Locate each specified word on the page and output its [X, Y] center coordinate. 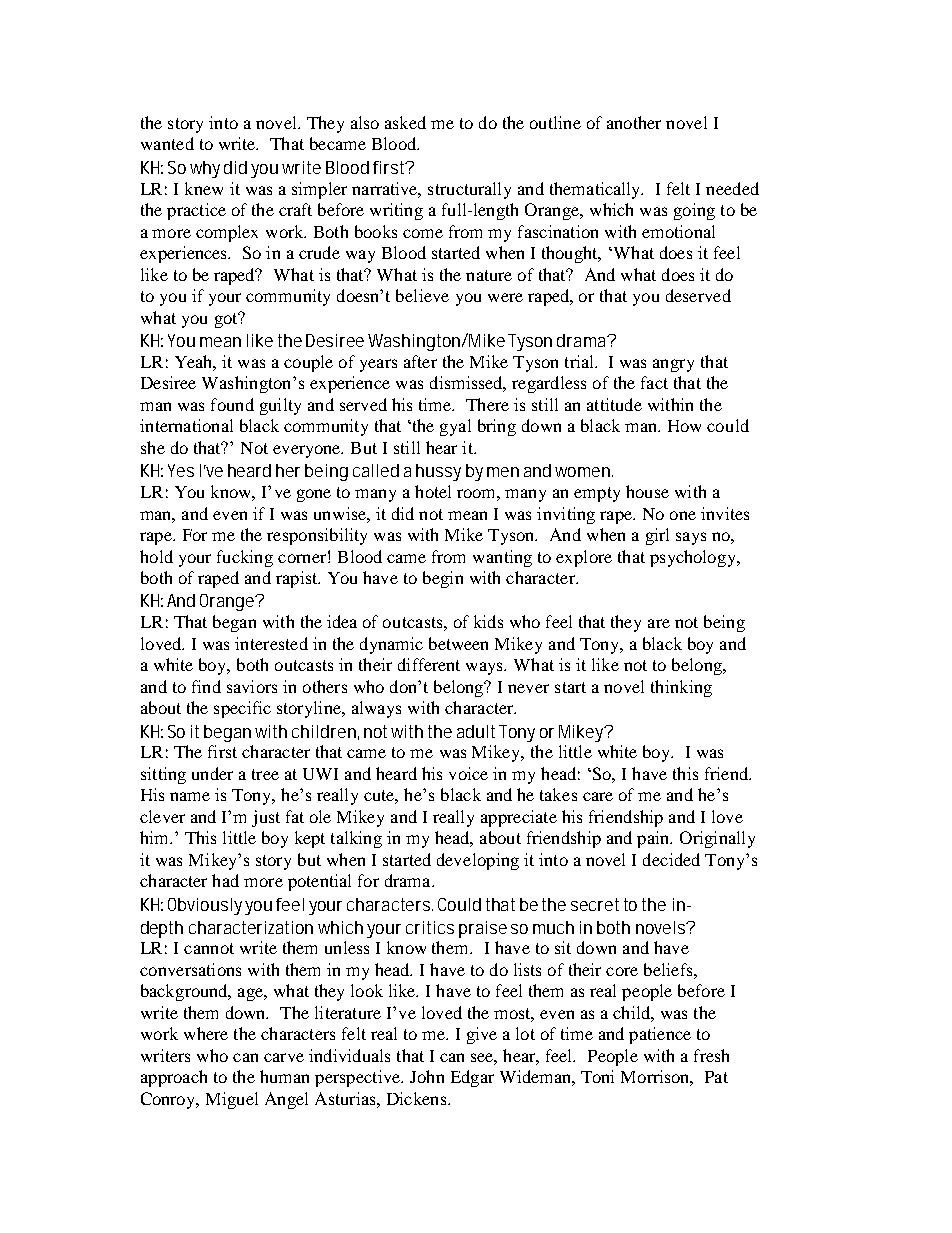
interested [271, 643]
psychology [694, 558]
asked [405, 122]
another [634, 122]
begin [443, 579]
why [205, 169]
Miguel [232, 1100]
